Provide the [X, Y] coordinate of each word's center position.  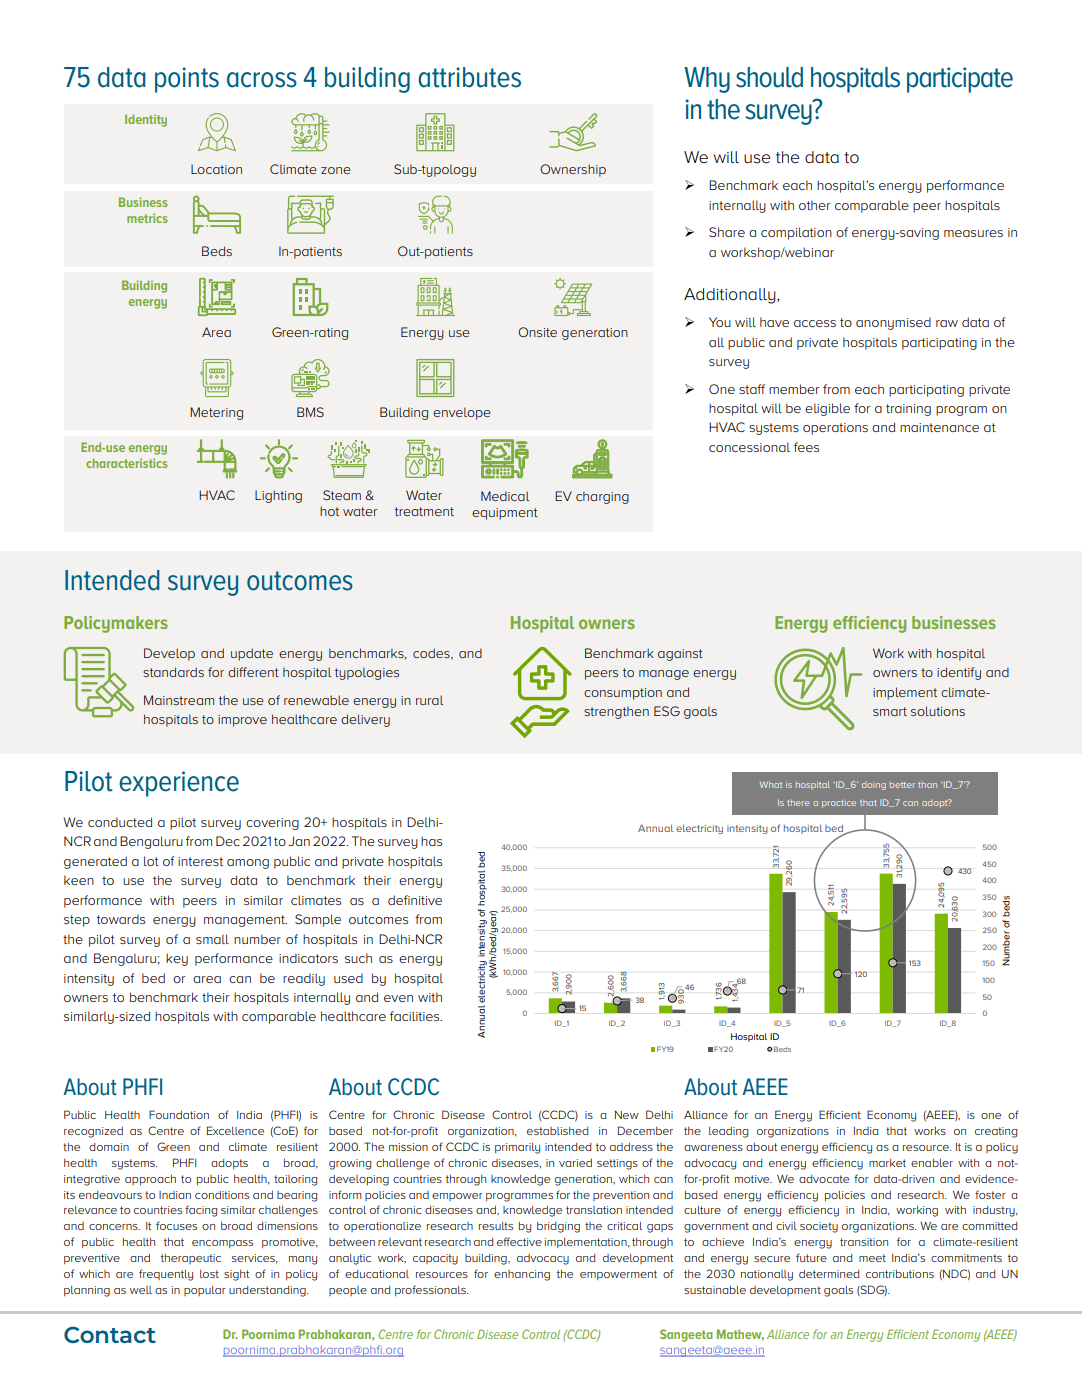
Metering [216, 413]
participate [960, 80]
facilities [416, 1016]
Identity [146, 120]
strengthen [616, 712]
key [177, 959]
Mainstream [179, 700]
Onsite [537, 332]
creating [996, 1132]
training [908, 410]
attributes [469, 77]
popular [205, 1291]
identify [959, 673]
